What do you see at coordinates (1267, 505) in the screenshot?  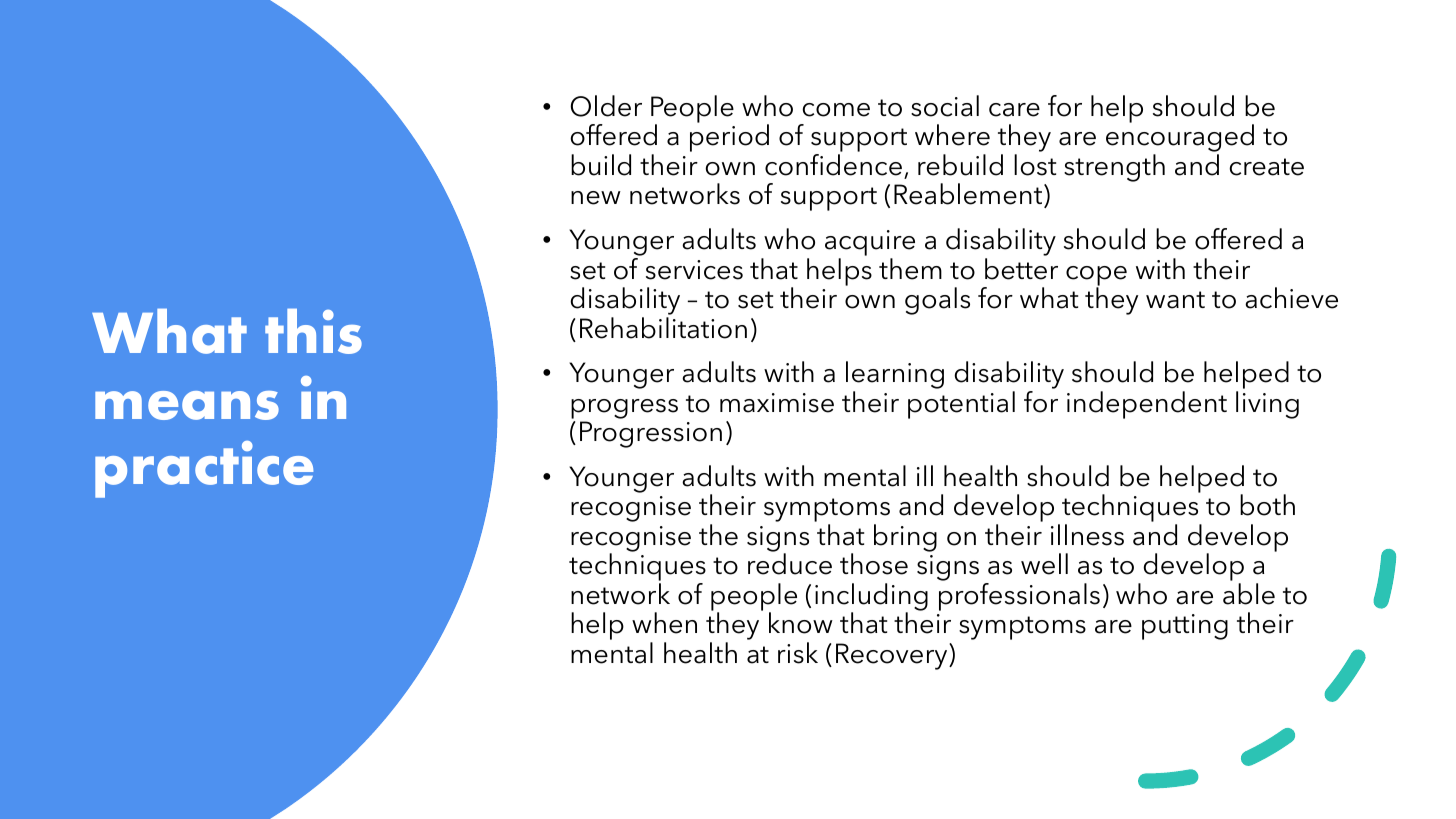 I see `both` at bounding box center [1267, 505].
